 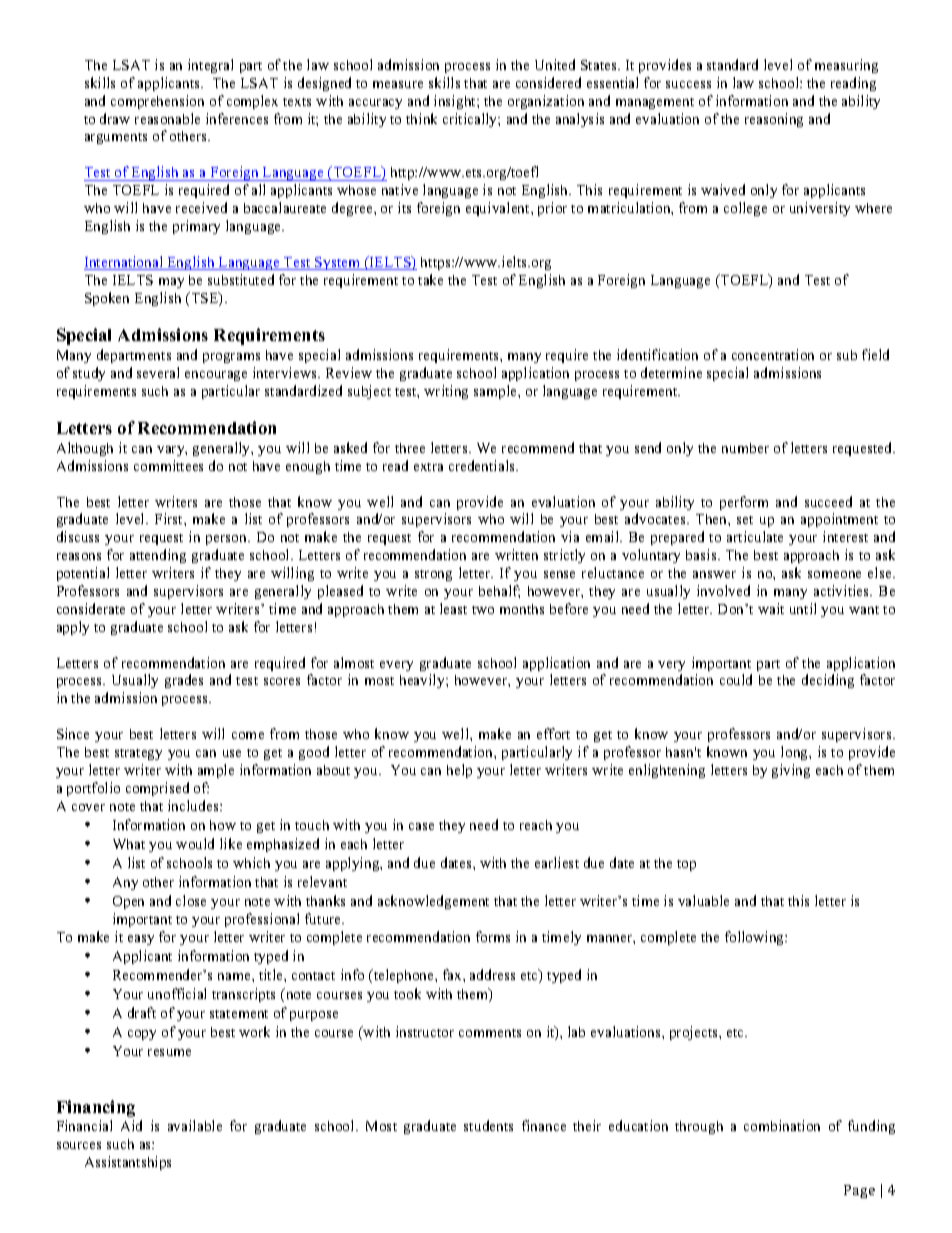 I want to click on reasoning, so click(x=774, y=120).
